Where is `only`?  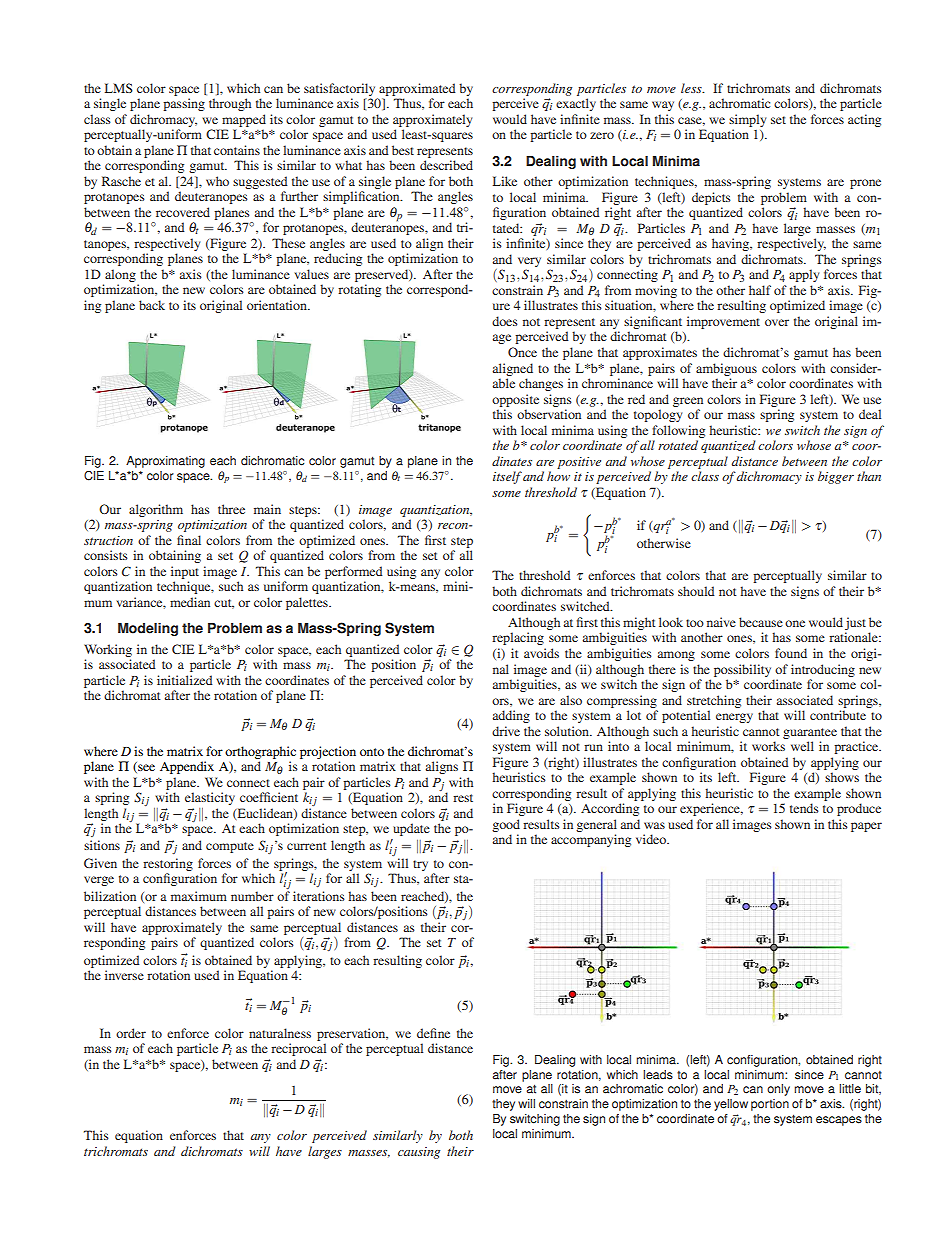 only is located at coordinates (778, 1090).
